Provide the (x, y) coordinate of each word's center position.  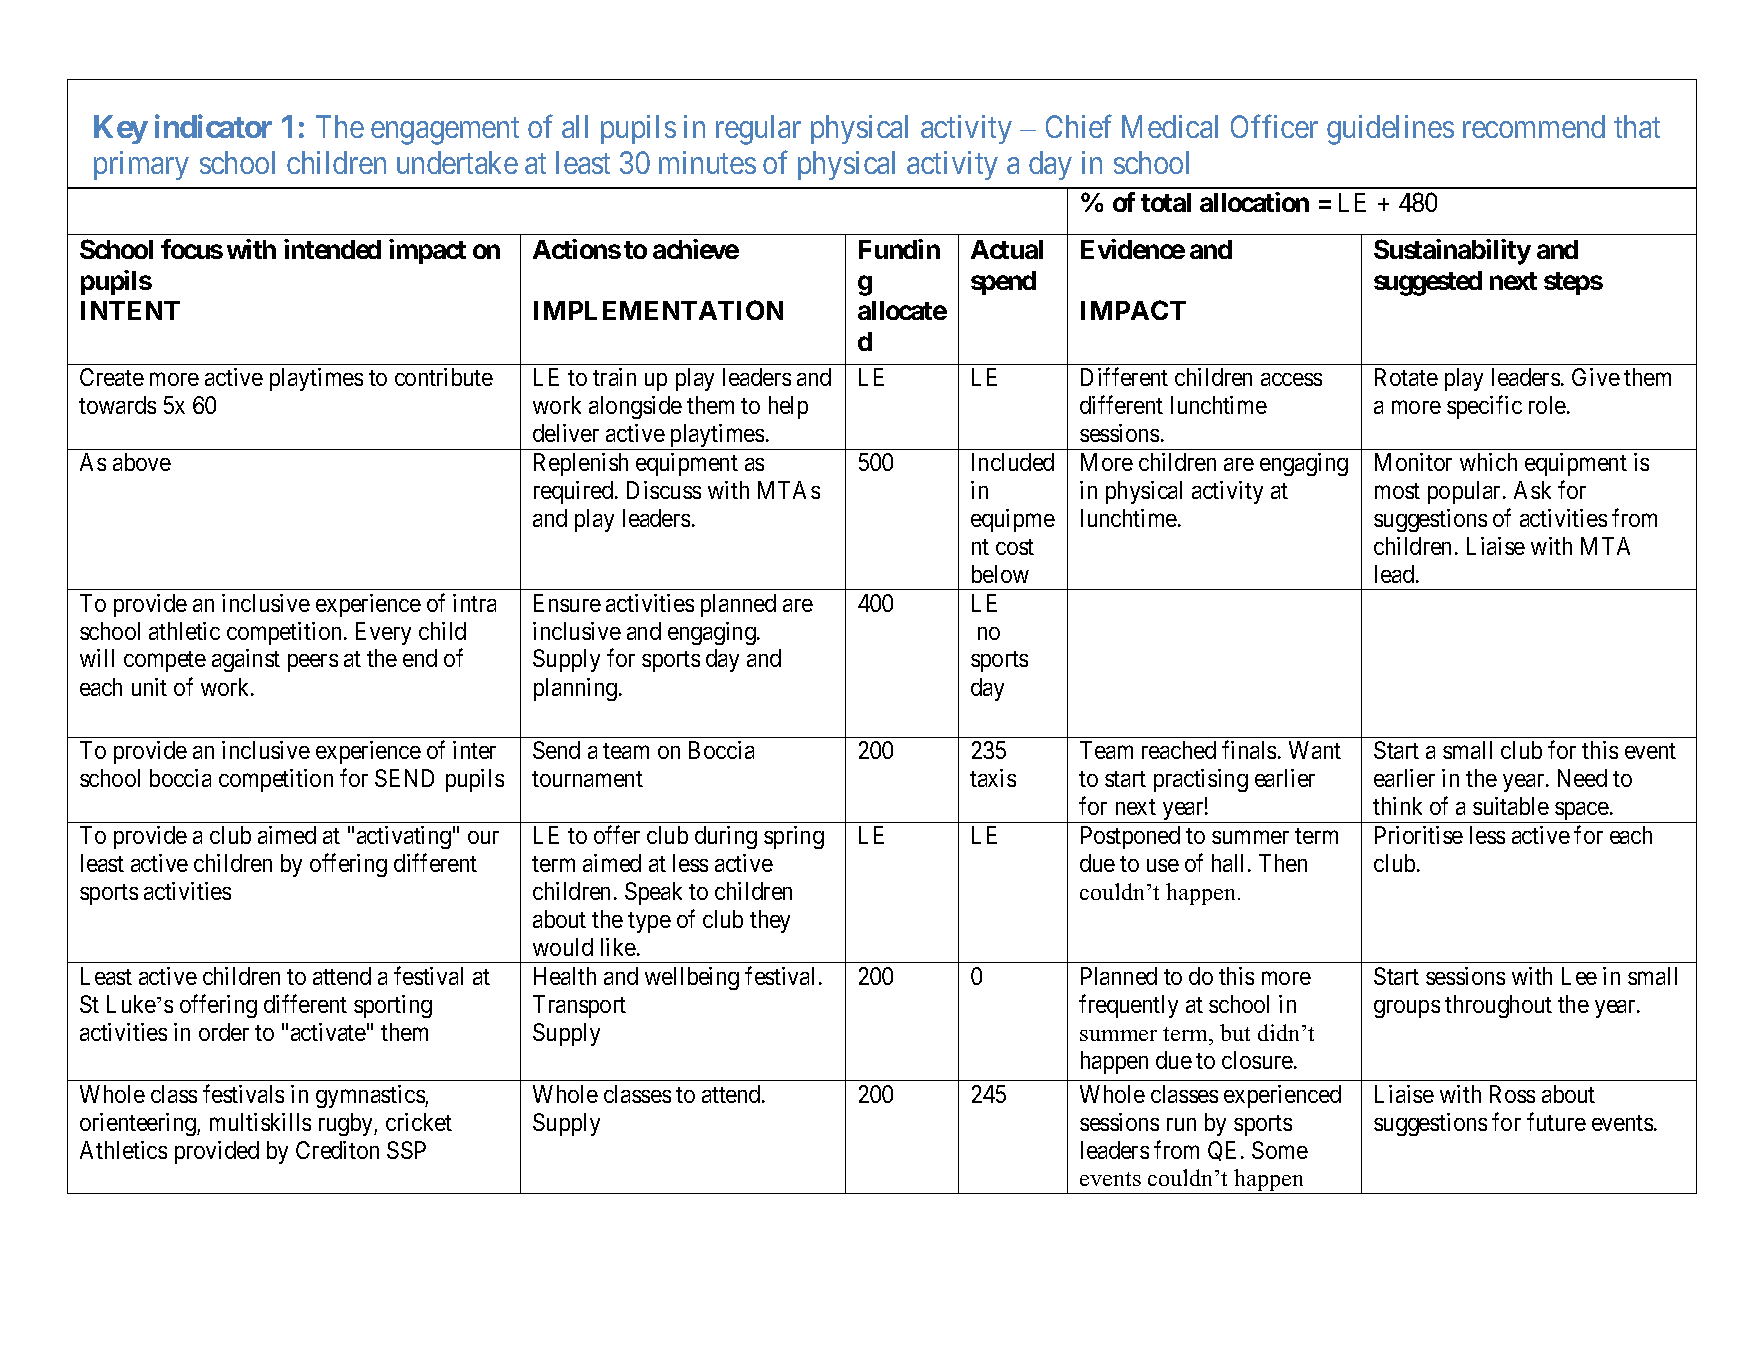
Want (1315, 750)
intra (474, 603)
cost (1015, 547)
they (770, 921)
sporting (393, 1006)
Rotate (1406, 377)
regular (758, 130)
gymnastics (371, 1096)
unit (149, 687)
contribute (444, 377)
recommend (1534, 126)
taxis (993, 778)
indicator (213, 126)
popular (1464, 492)
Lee (1579, 976)
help (788, 407)
